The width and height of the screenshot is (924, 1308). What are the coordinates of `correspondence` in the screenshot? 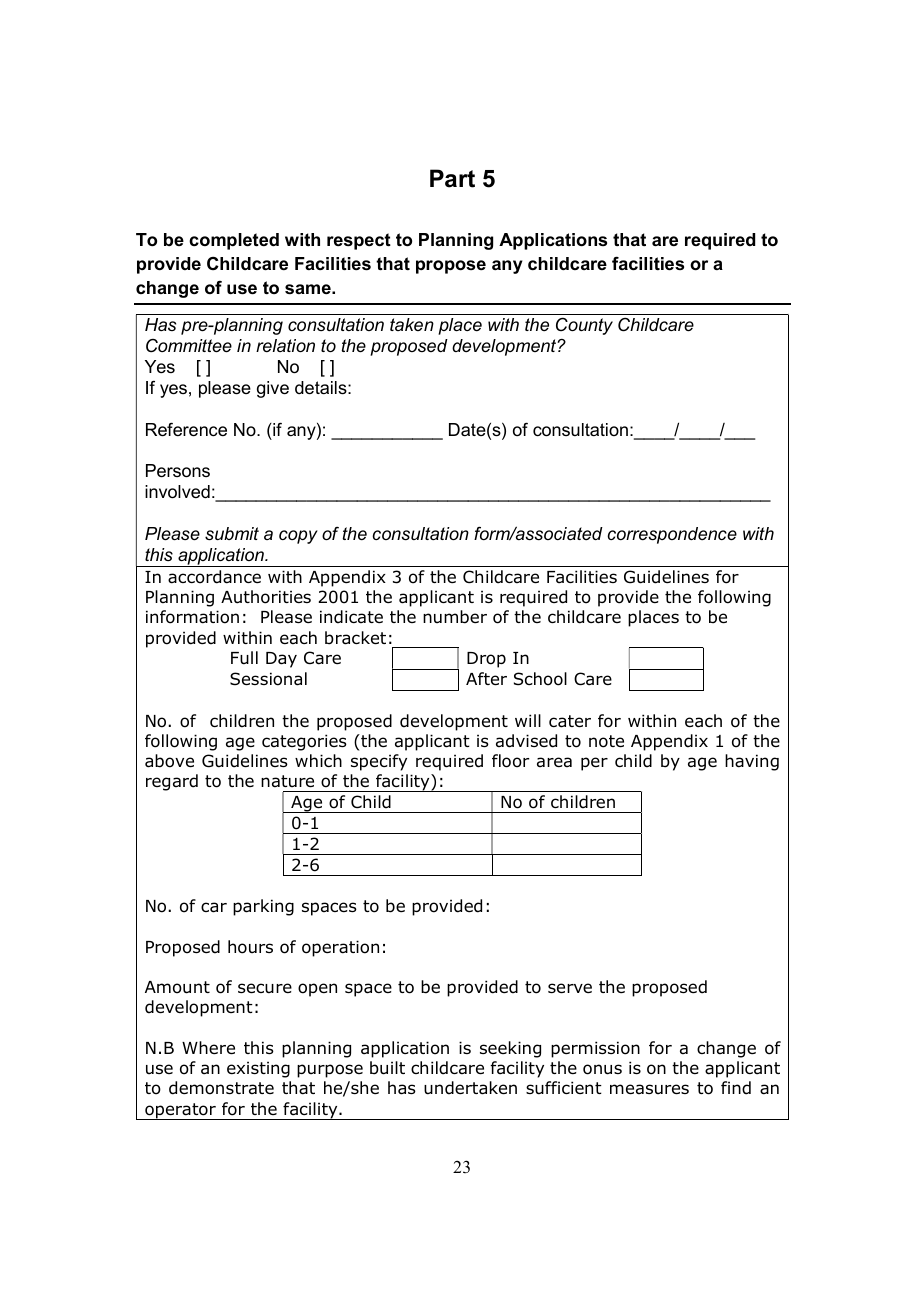 It's located at (672, 535).
